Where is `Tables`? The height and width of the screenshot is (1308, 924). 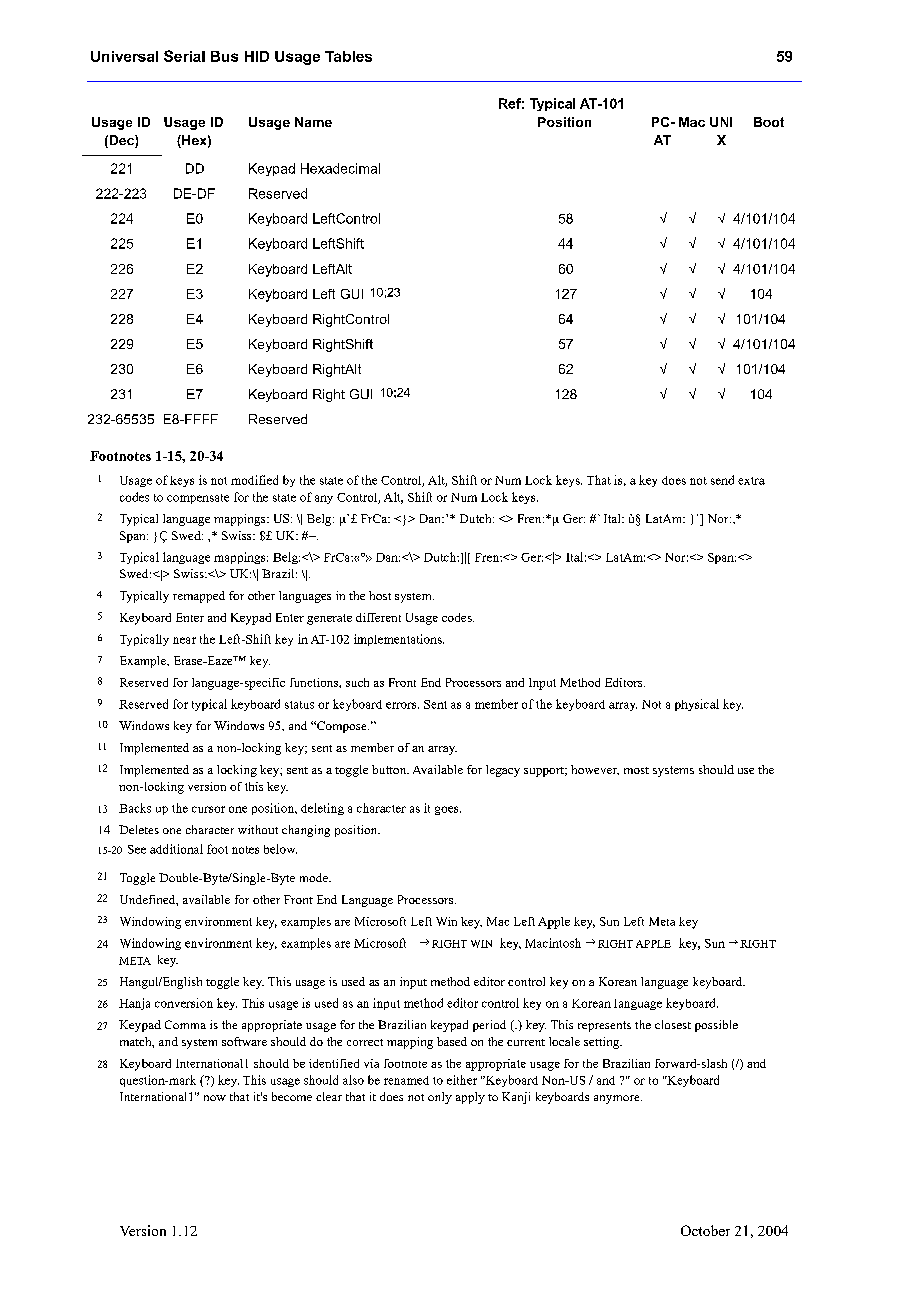 Tables is located at coordinates (348, 56).
